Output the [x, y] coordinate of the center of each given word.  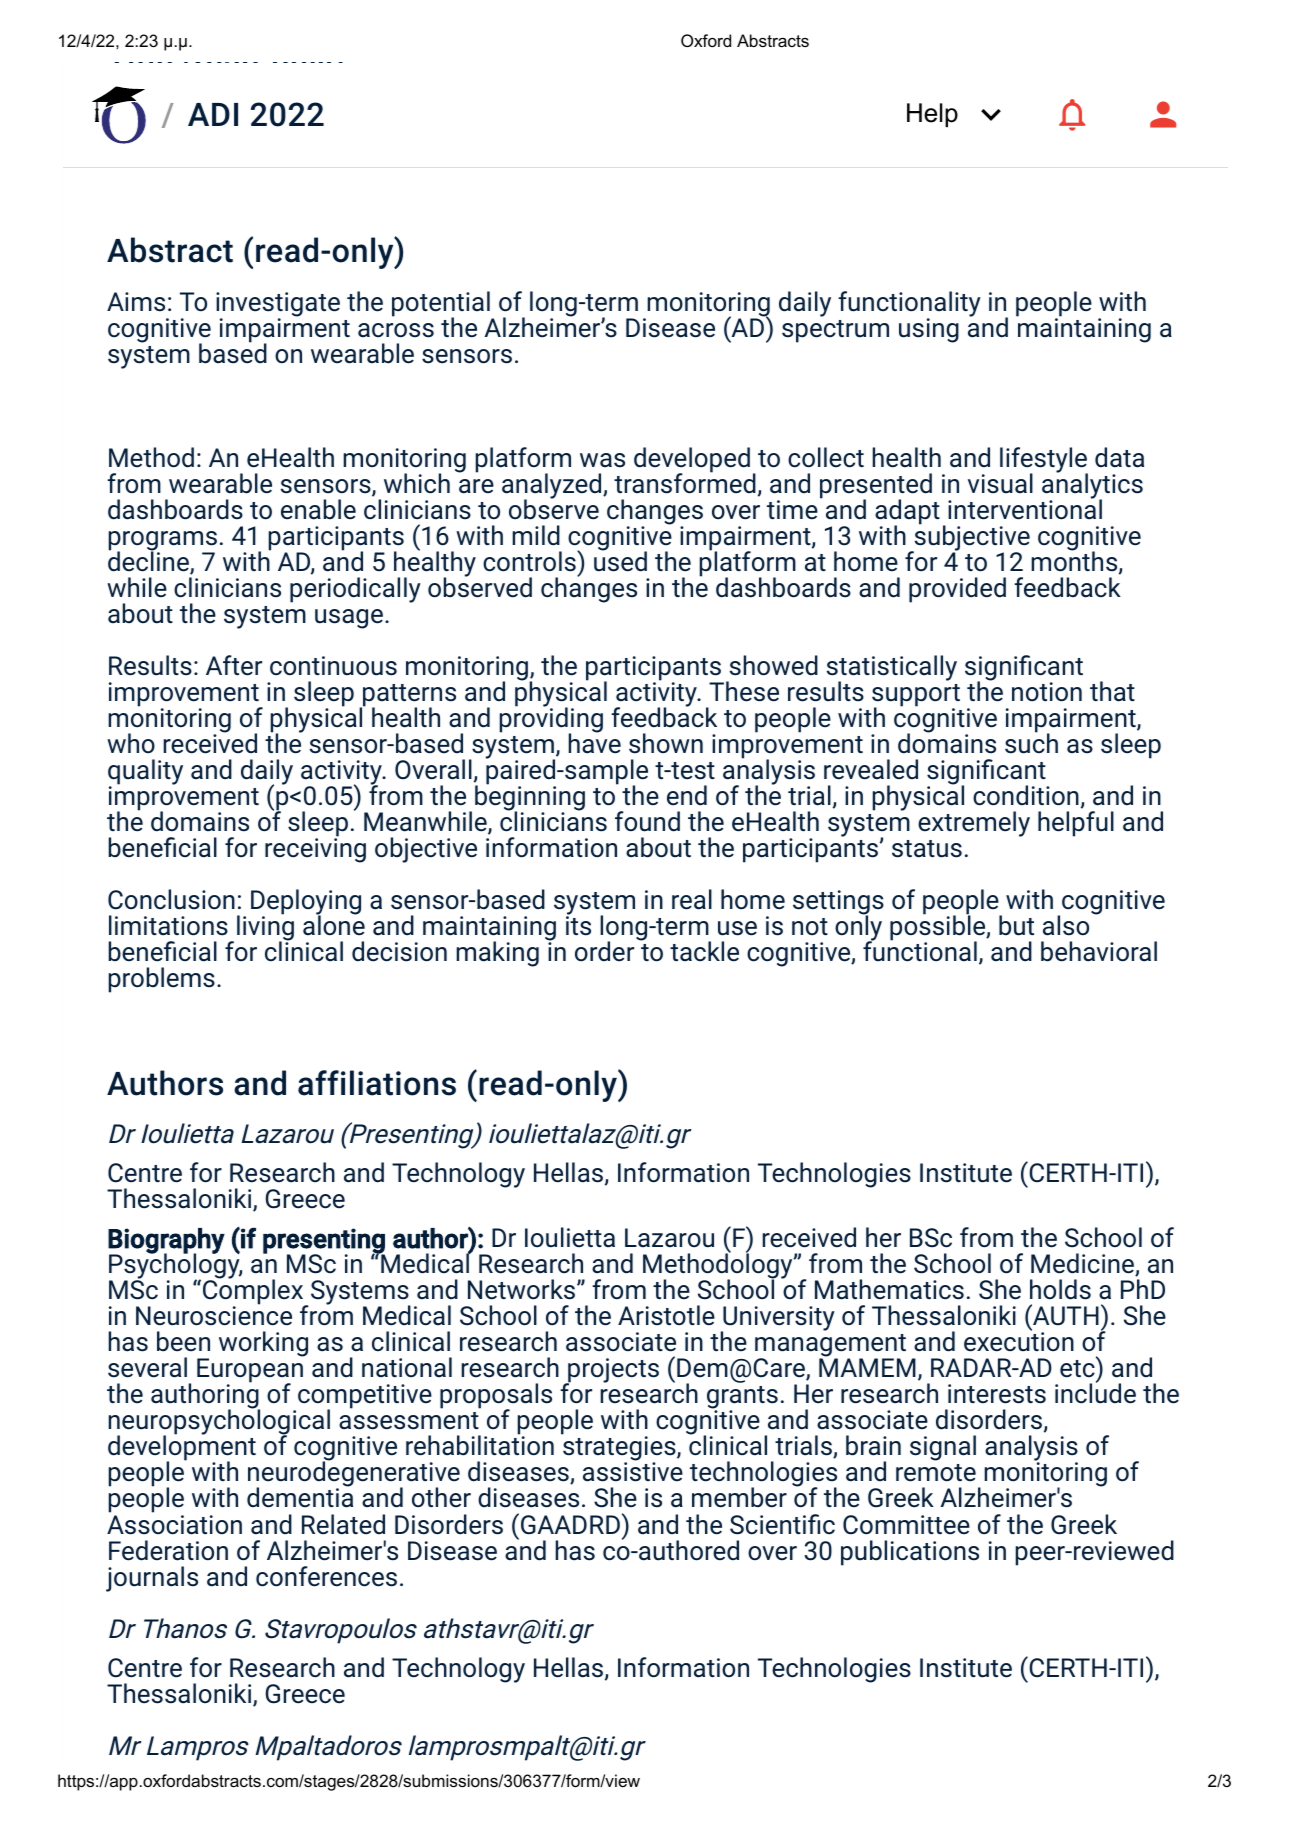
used [620, 560]
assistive [633, 1471]
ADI [213, 114]
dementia [300, 1497]
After [234, 665]
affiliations [377, 1083]
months [1074, 560]
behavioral [1099, 951]
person [1163, 114]
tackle [704, 951]
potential [441, 305]
